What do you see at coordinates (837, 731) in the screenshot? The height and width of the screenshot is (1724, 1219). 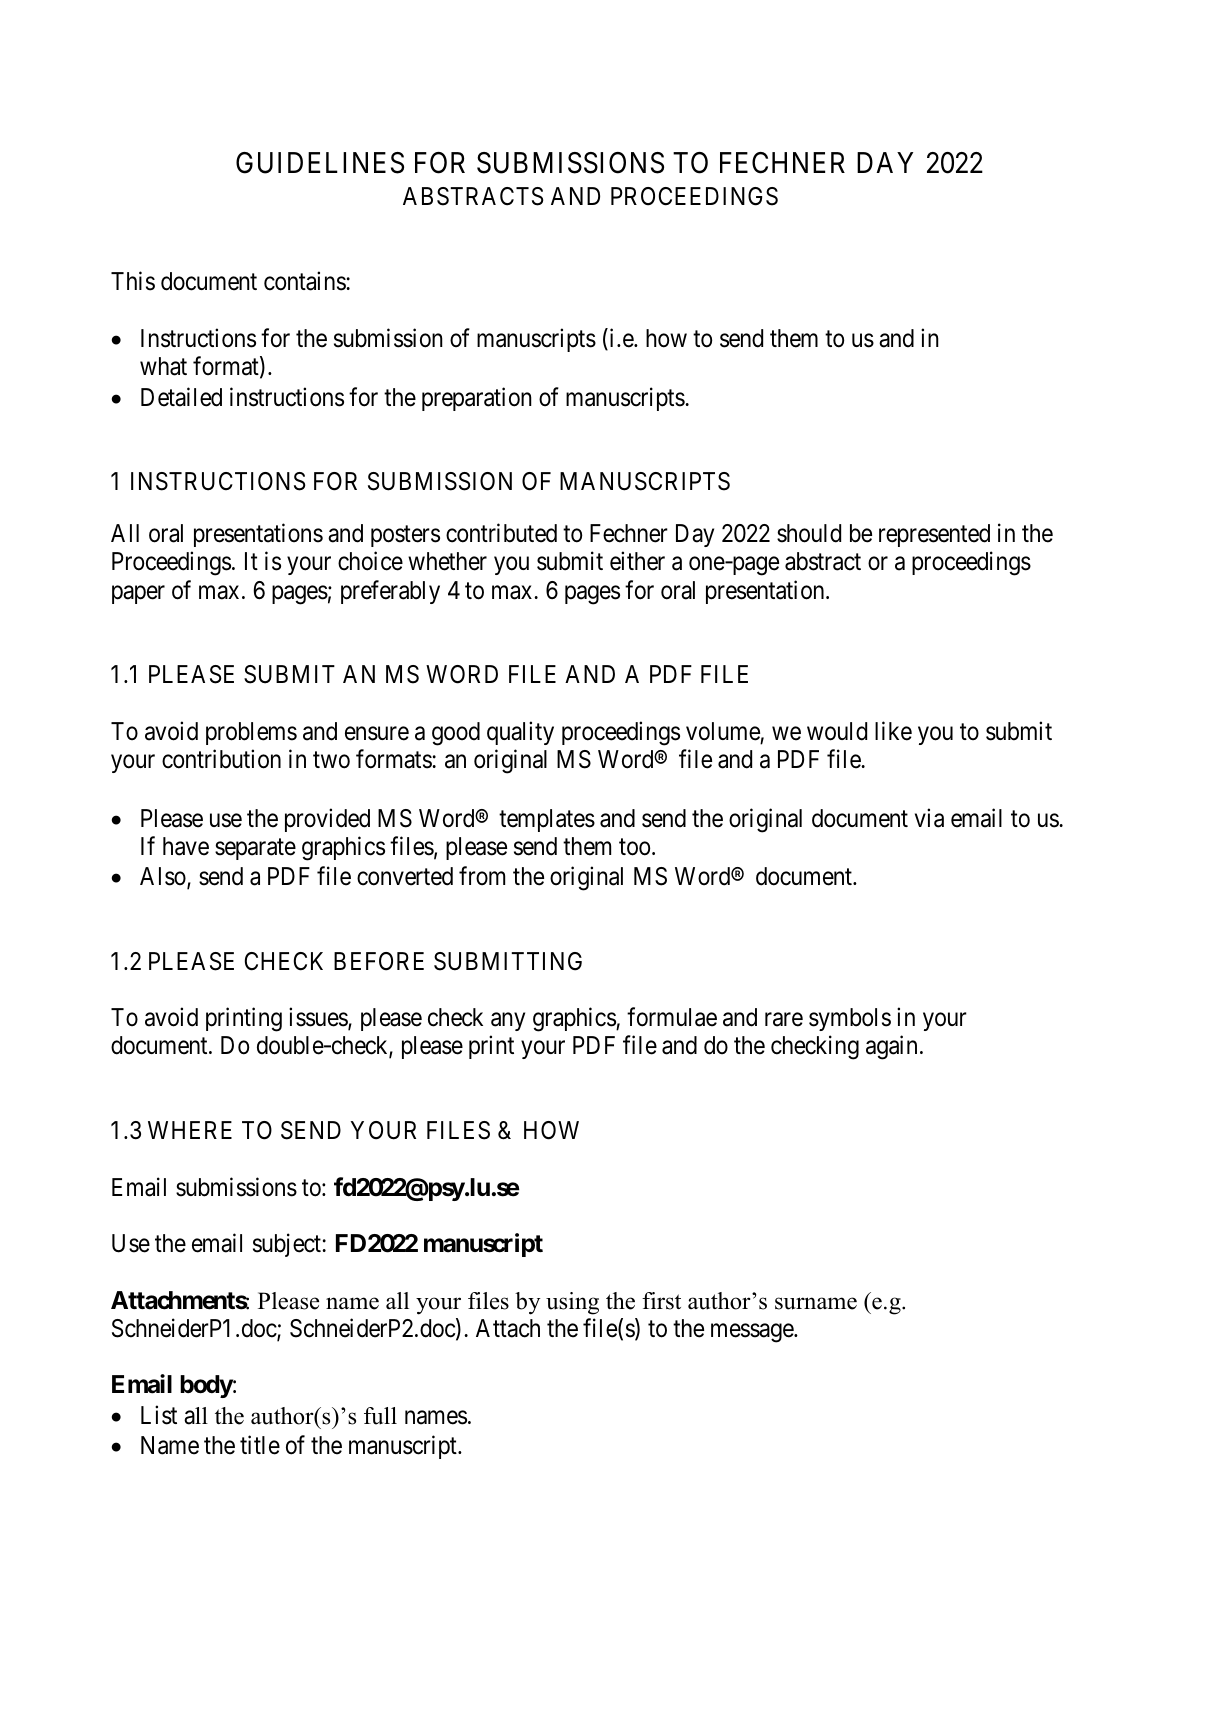 I see `would` at bounding box center [837, 731].
